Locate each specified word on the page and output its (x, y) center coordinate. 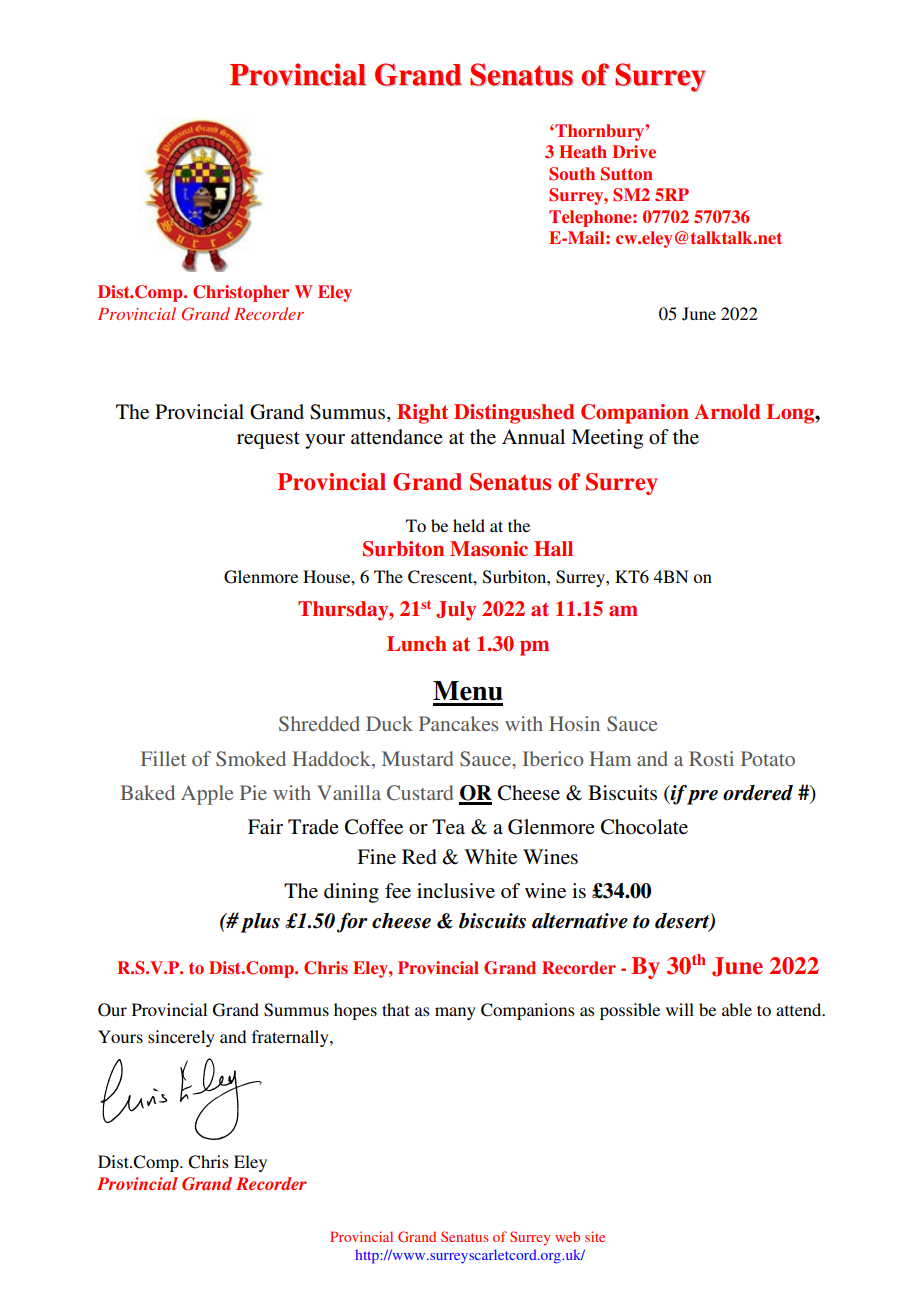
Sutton (627, 174)
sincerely (181, 1038)
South (572, 174)
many (455, 1013)
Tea (448, 827)
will (680, 1009)
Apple (207, 795)
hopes (355, 1011)
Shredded (319, 723)
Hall (553, 548)
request (268, 440)
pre (702, 796)
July (456, 611)
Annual (533, 436)
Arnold (727, 412)
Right (422, 414)
